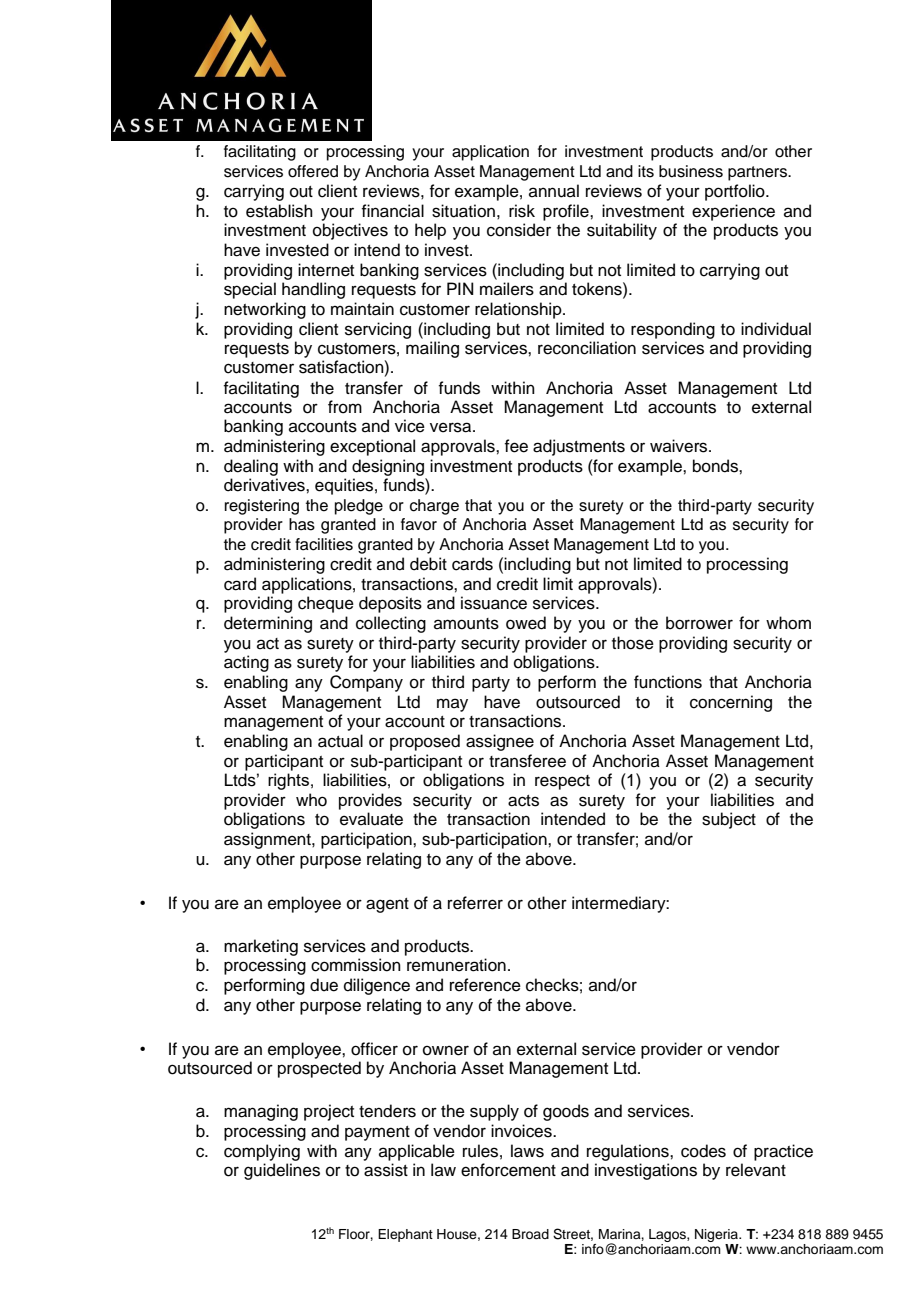 Image resolution: width=924 pixels, height=1308 pixels. Describe the element at coordinates (500, 742) in the image. I see `assignee` at that location.
